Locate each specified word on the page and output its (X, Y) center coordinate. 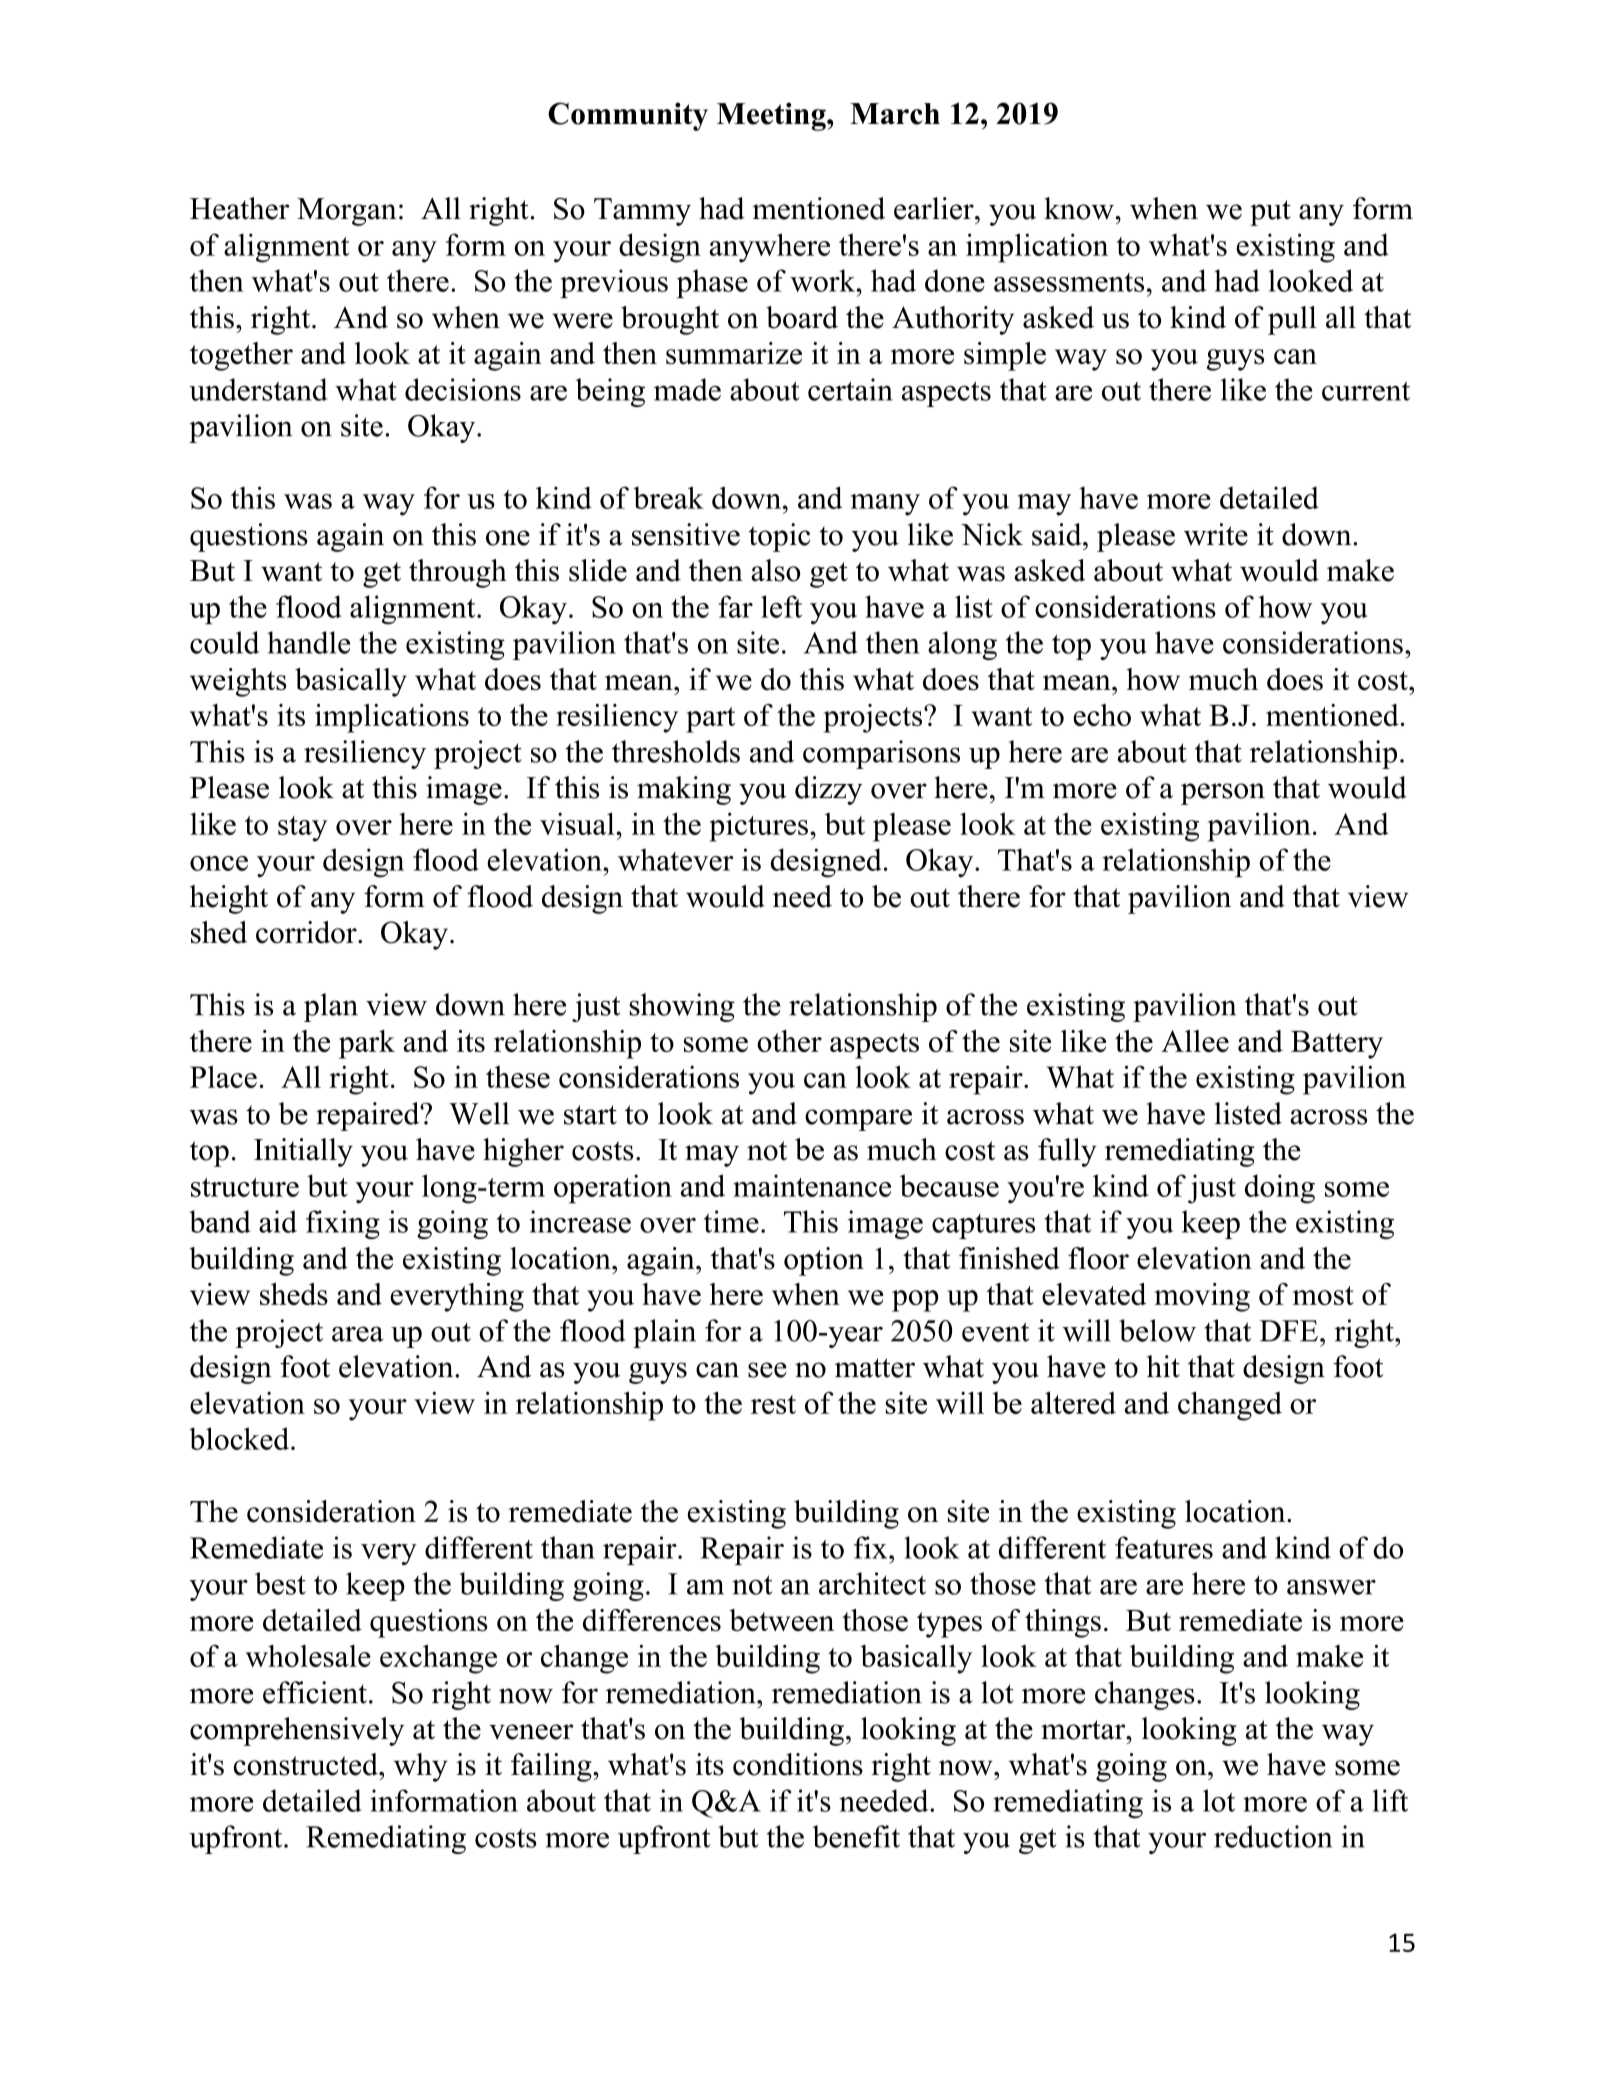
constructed (307, 1764)
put (1270, 213)
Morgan (347, 212)
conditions (798, 1764)
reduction (1273, 1836)
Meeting (772, 116)
